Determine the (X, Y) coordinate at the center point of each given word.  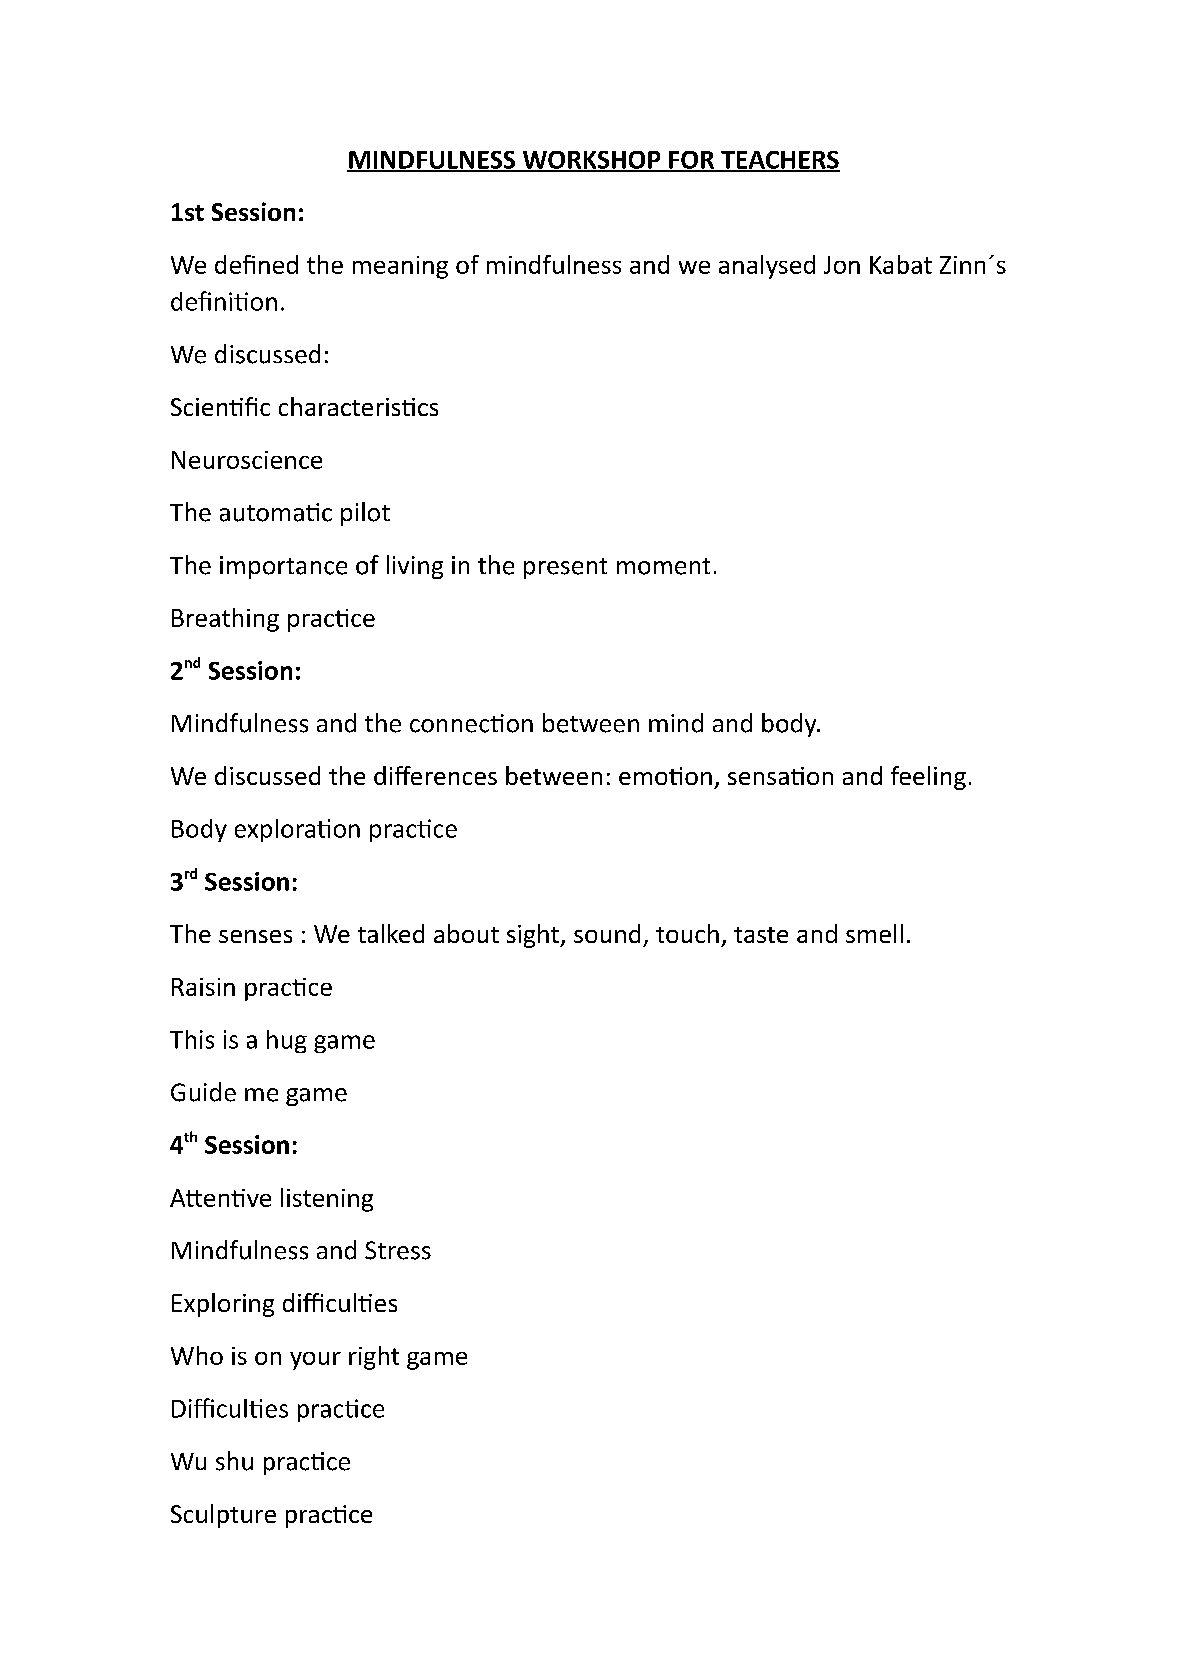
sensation (780, 776)
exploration (297, 830)
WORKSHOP (591, 161)
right (374, 1358)
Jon (842, 265)
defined (256, 264)
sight (534, 936)
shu (234, 1461)
